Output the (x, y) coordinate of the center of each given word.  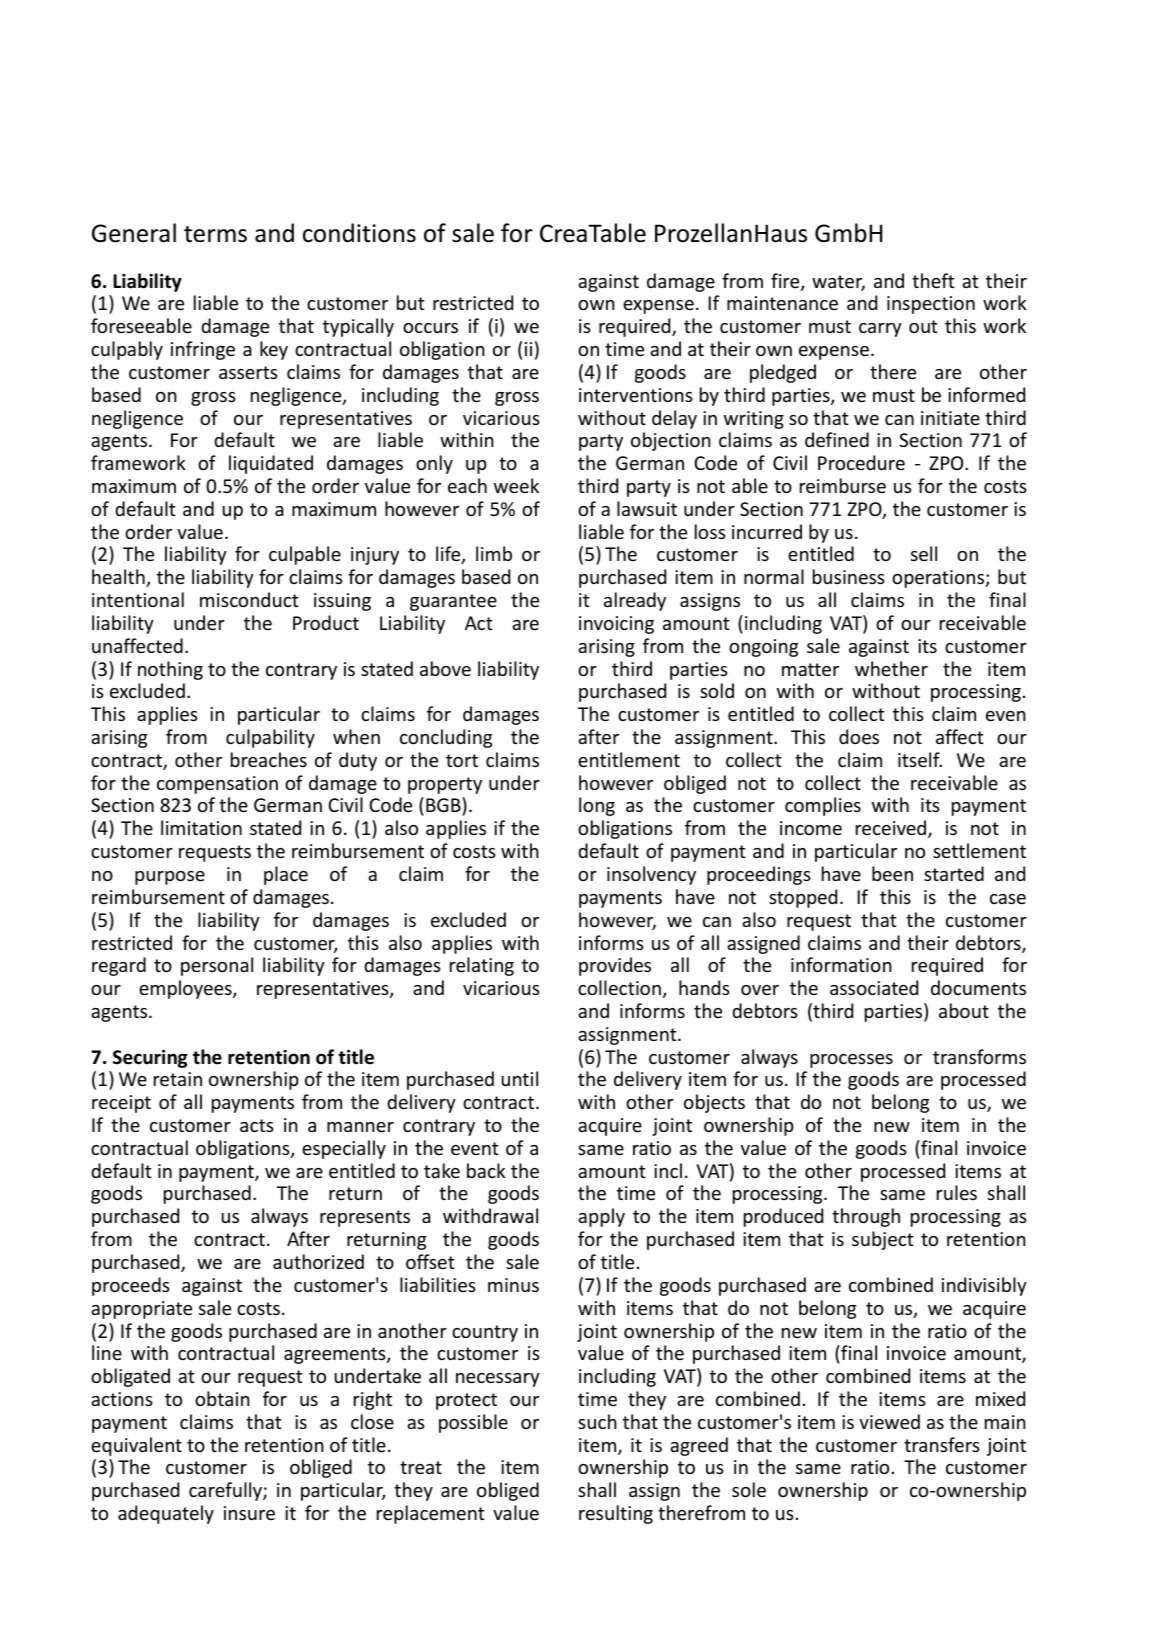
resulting (616, 1514)
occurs (430, 328)
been (892, 873)
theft (933, 280)
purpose (170, 878)
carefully (226, 1491)
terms (215, 234)
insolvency (651, 875)
